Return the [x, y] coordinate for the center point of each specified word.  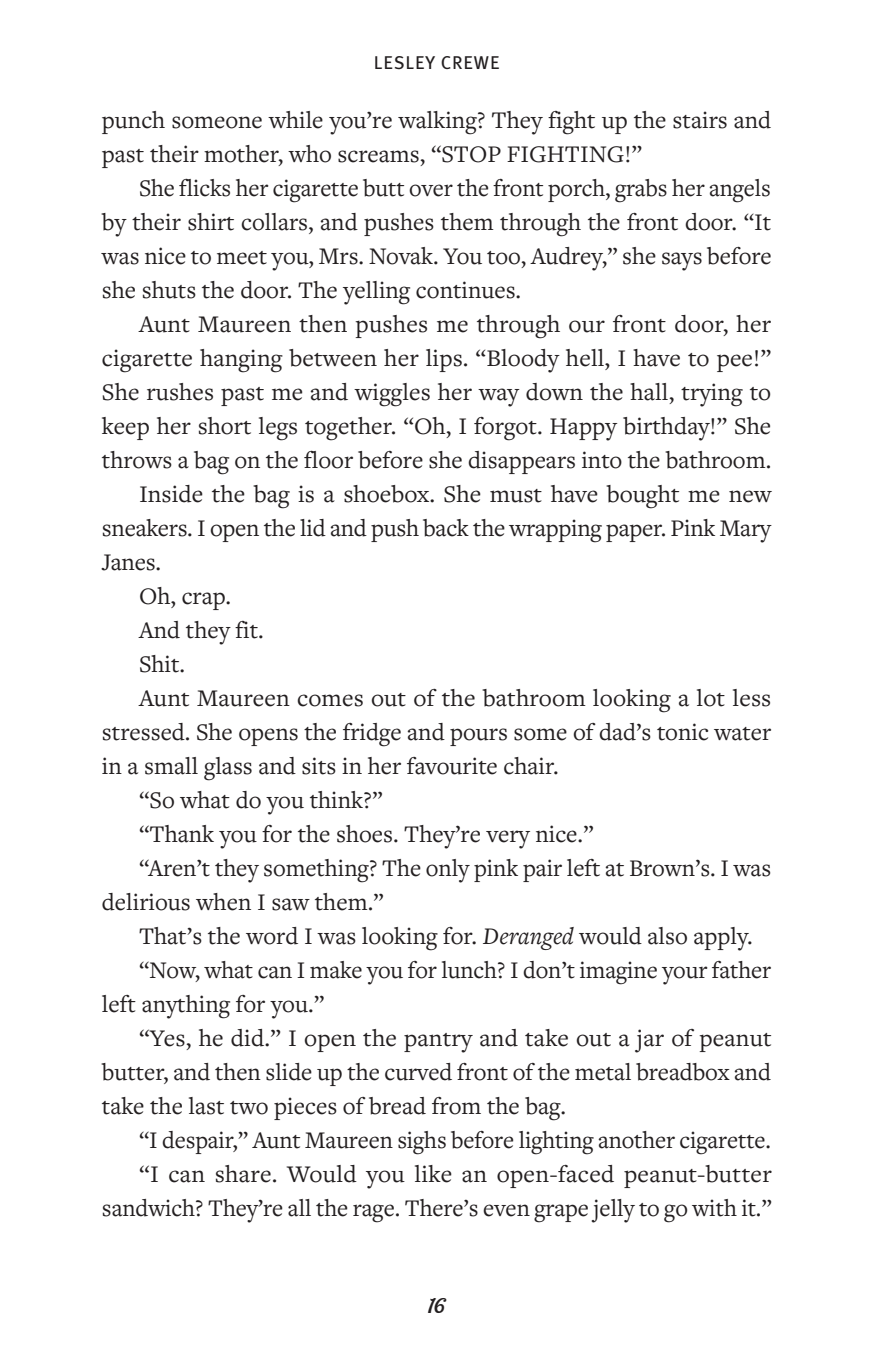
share [243, 1174]
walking [438, 123]
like [433, 1174]
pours [478, 737]
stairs [700, 120]
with [714, 1208]
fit [247, 630]
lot [711, 698]
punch [133, 122]
